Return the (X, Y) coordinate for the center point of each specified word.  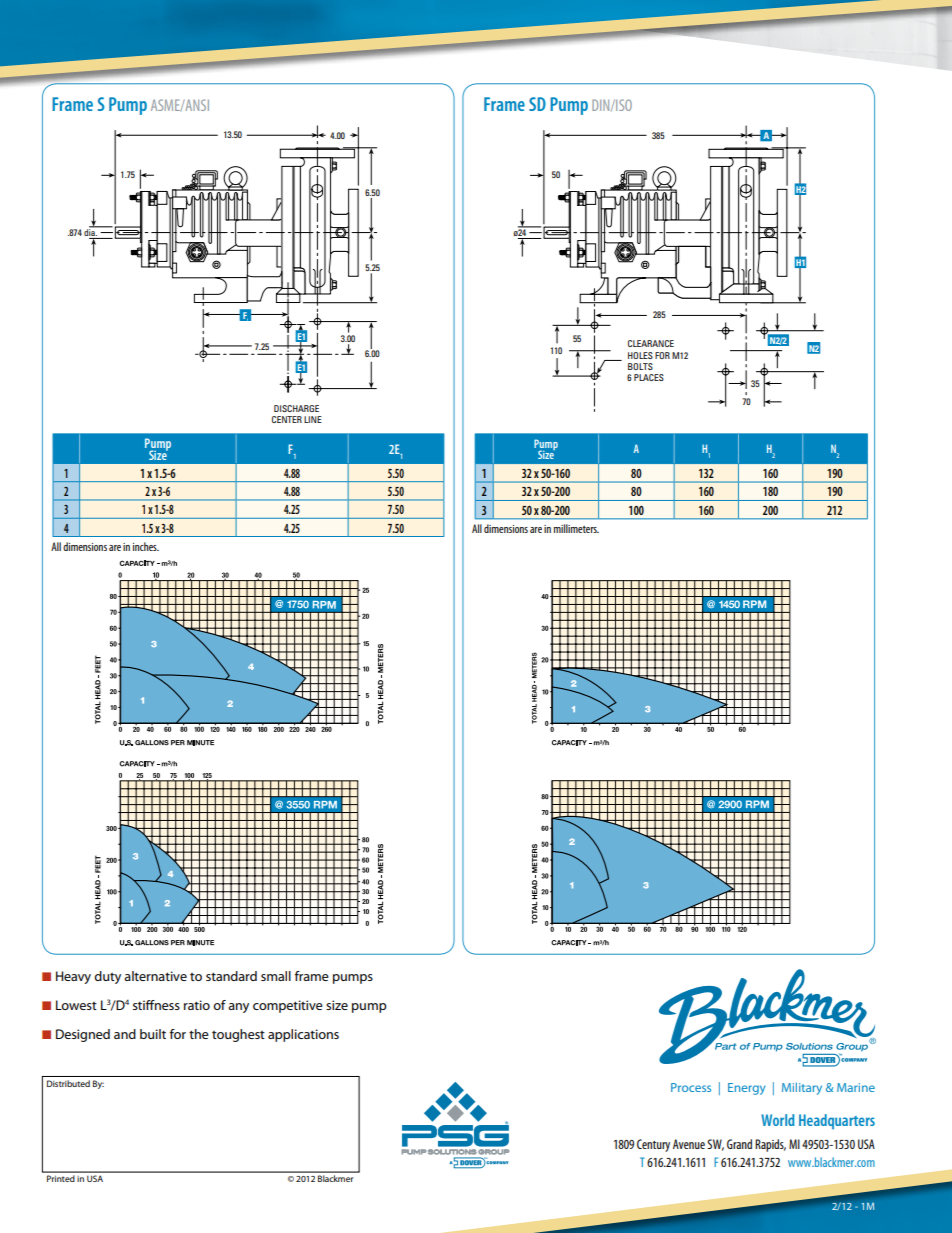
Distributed (68, 1083)
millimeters (576, 528)
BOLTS (640, 366)
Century (653, 1145)
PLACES (649, 377)
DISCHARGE (296, 408)
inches (146, 546)
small (276, 976)
